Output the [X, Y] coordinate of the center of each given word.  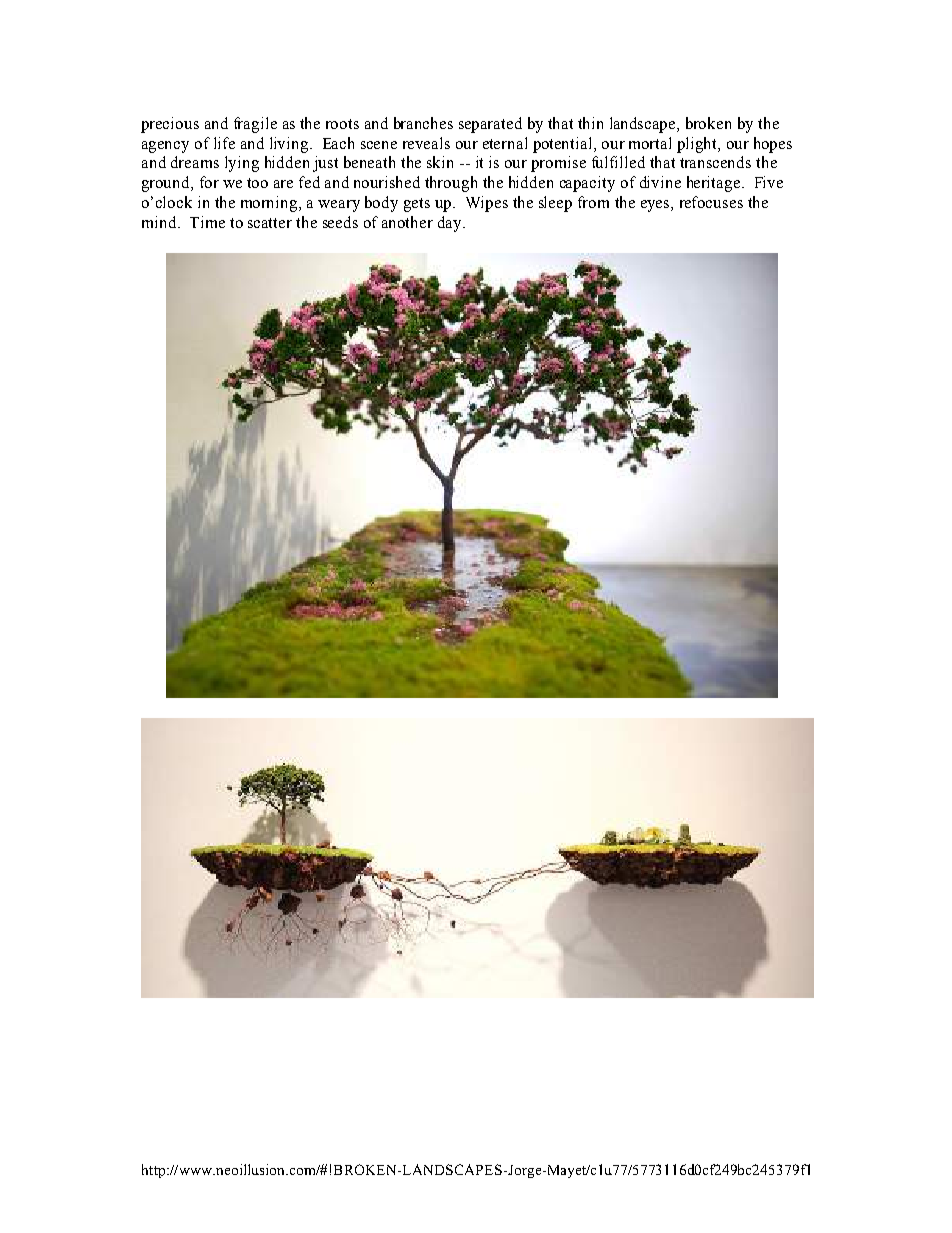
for [209, 182]
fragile [255, 125]
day [451, 224]
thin [590, 123]
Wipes [487, 204]
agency [165, 147]
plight [698, 145]
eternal [505, 143]
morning [270, 204]
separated [490, 125]
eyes [656, 206]
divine [660, 182]
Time [207, 222]
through [451, 184]
